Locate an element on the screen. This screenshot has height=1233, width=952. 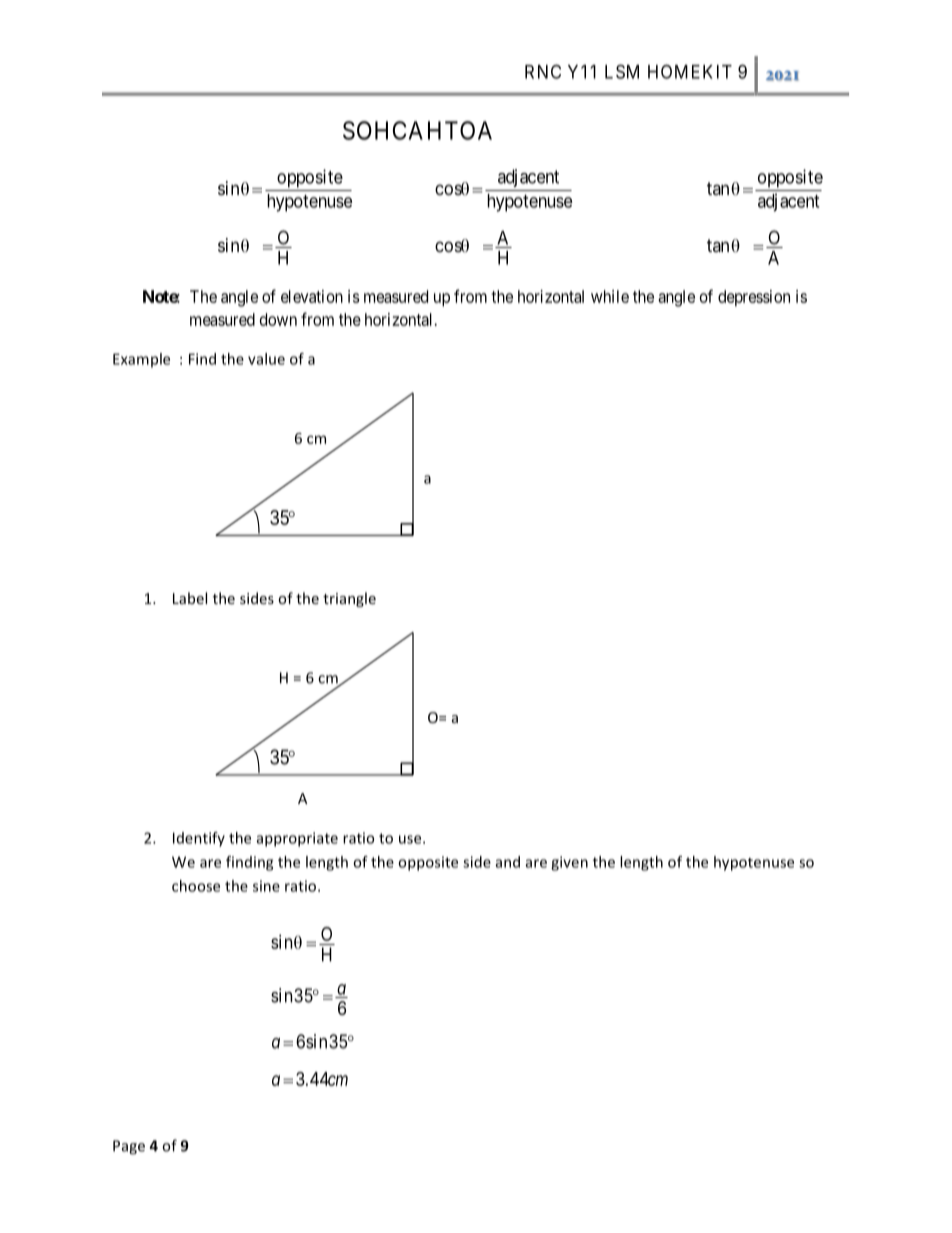
given is located at coordinates (569, 863).
